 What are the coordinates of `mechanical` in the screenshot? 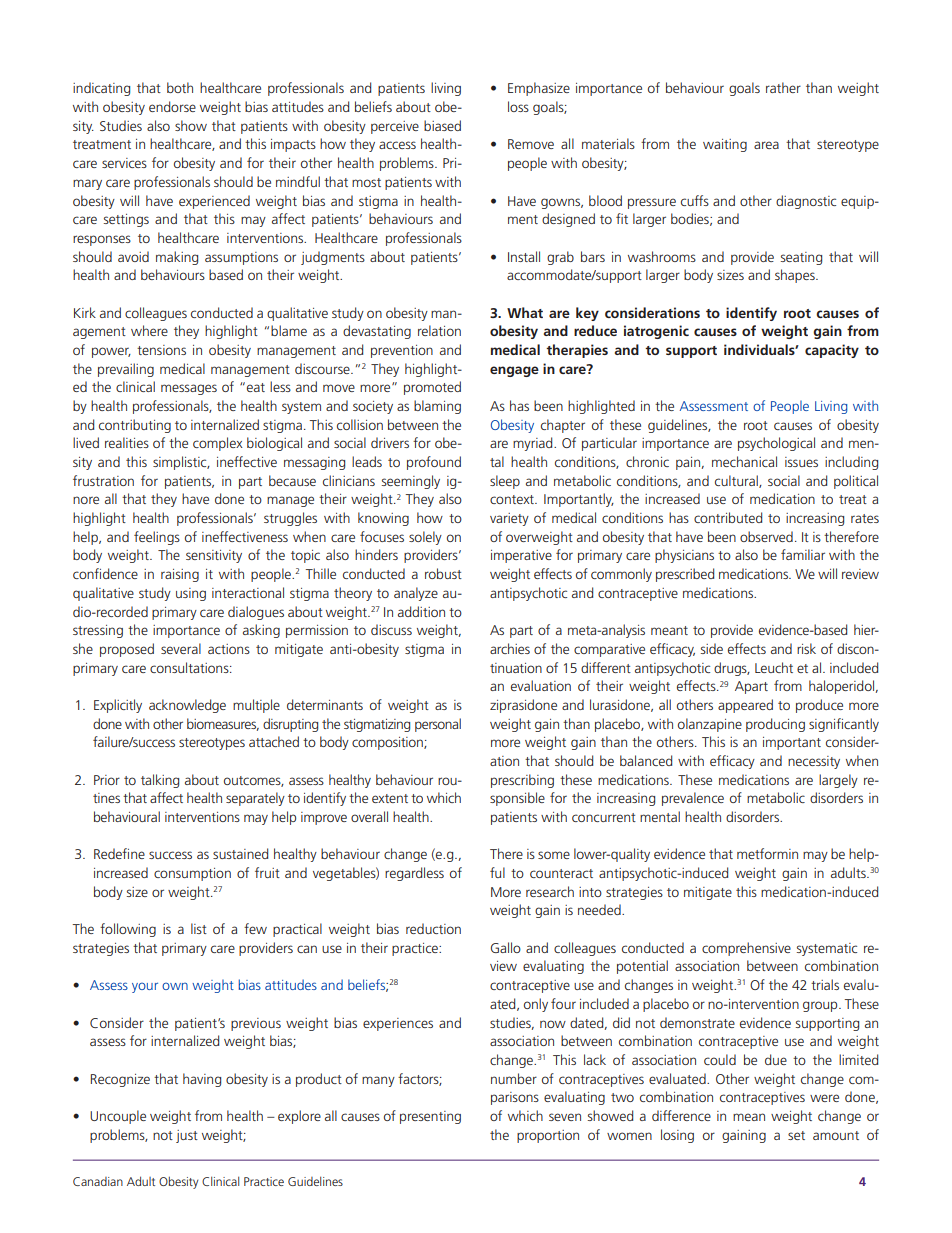 It's located at (744, 461).
